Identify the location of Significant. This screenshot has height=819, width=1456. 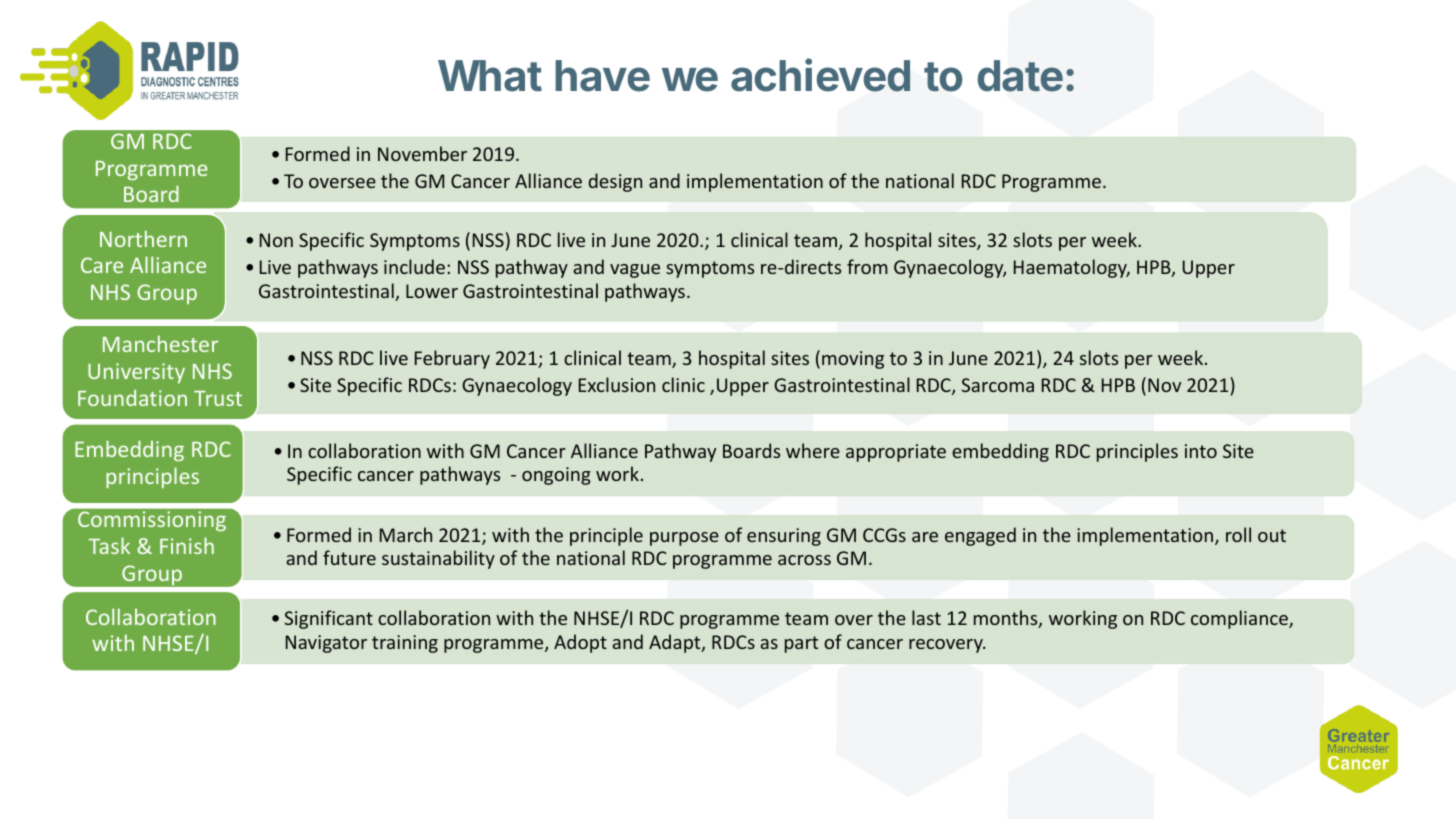
(328, 619).
